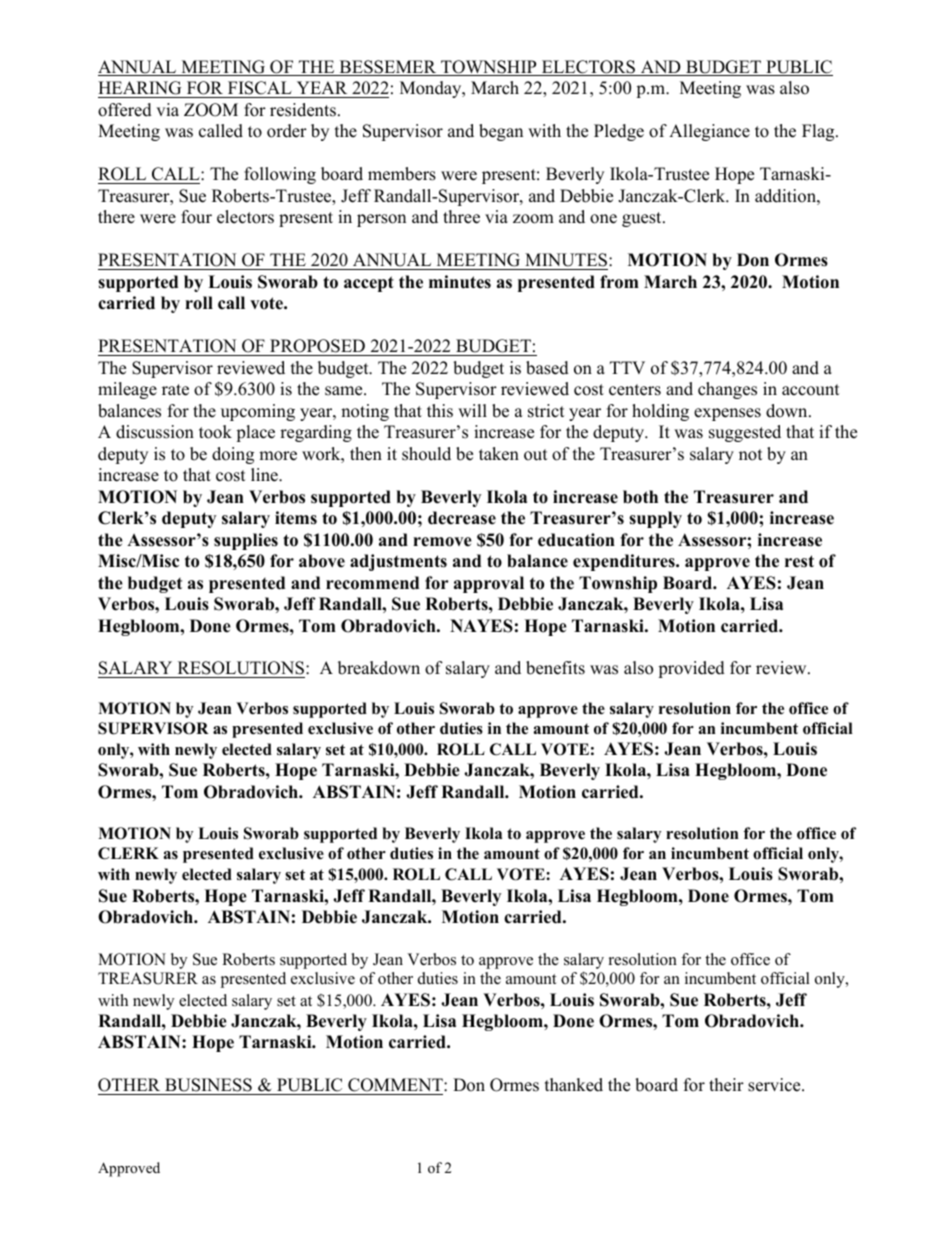 Image resolution: width=952 pixels, height=1233 pixels. I want to click on COMMENT, so click(395, 1086).
